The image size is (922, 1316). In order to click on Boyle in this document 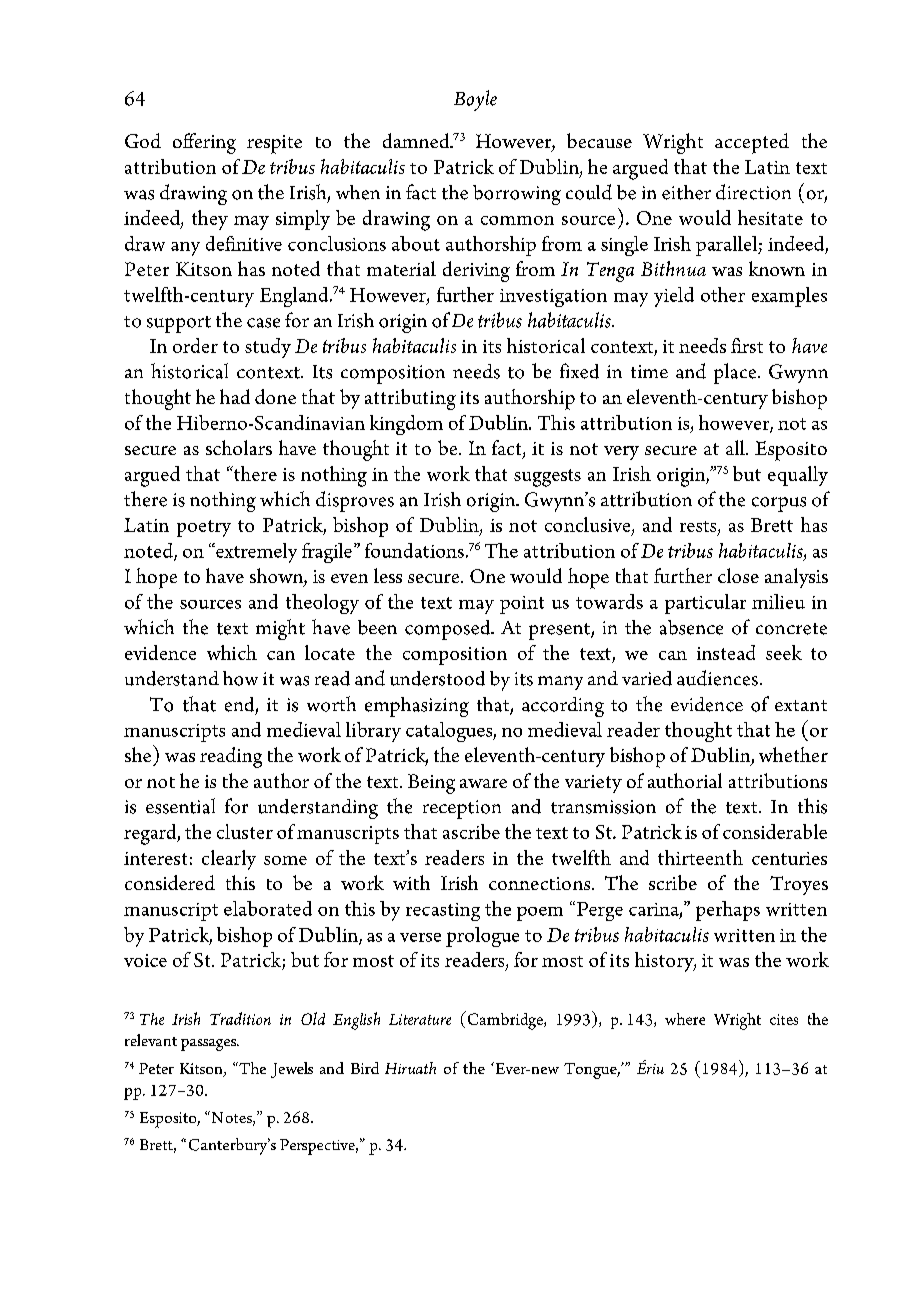, I will do `click(475, 100)`.
